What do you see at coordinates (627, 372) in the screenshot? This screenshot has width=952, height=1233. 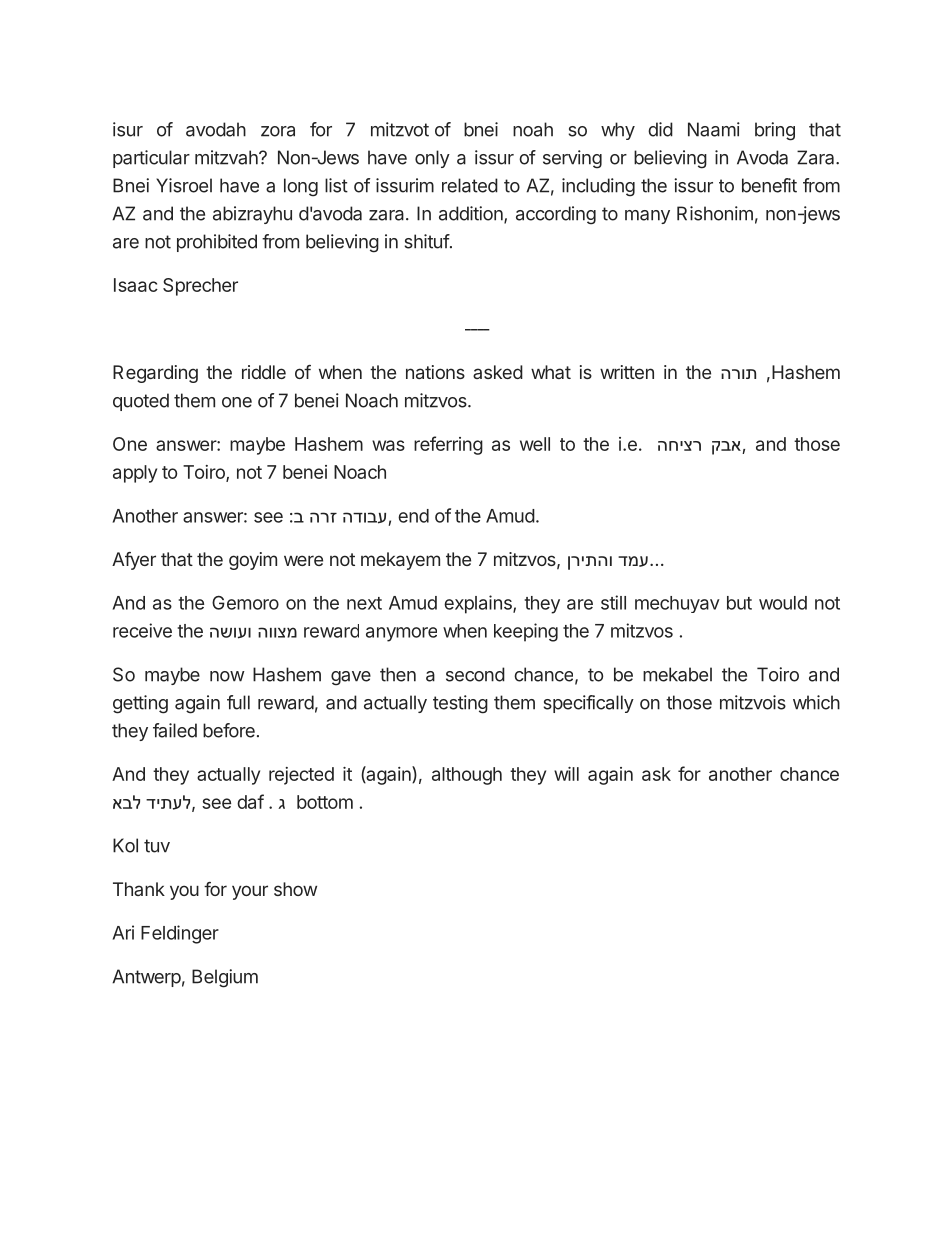 I see `written` at bounding box center [627, 372].
